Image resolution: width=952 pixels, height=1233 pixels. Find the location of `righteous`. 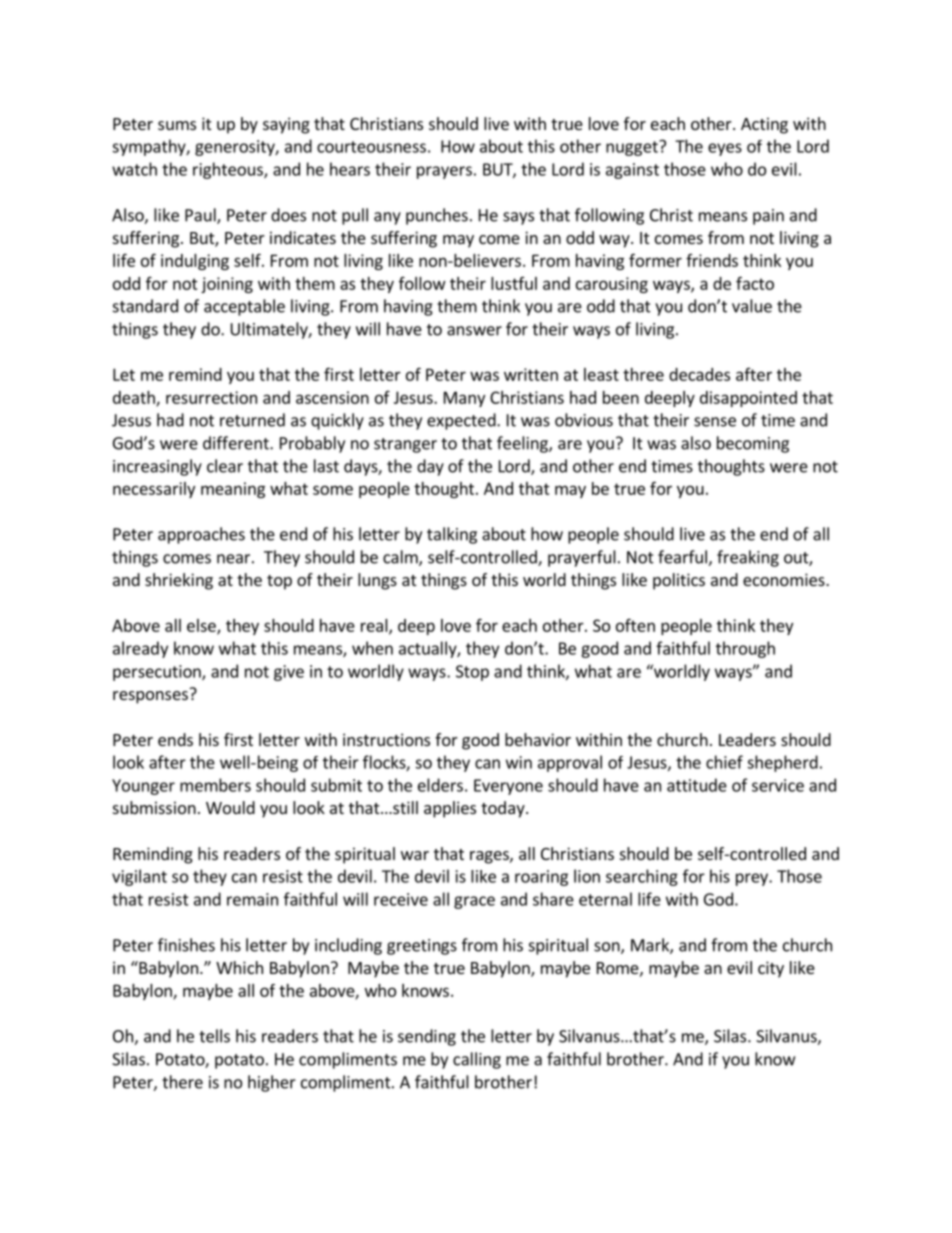

righteous is located at coordinates (229, 170).
